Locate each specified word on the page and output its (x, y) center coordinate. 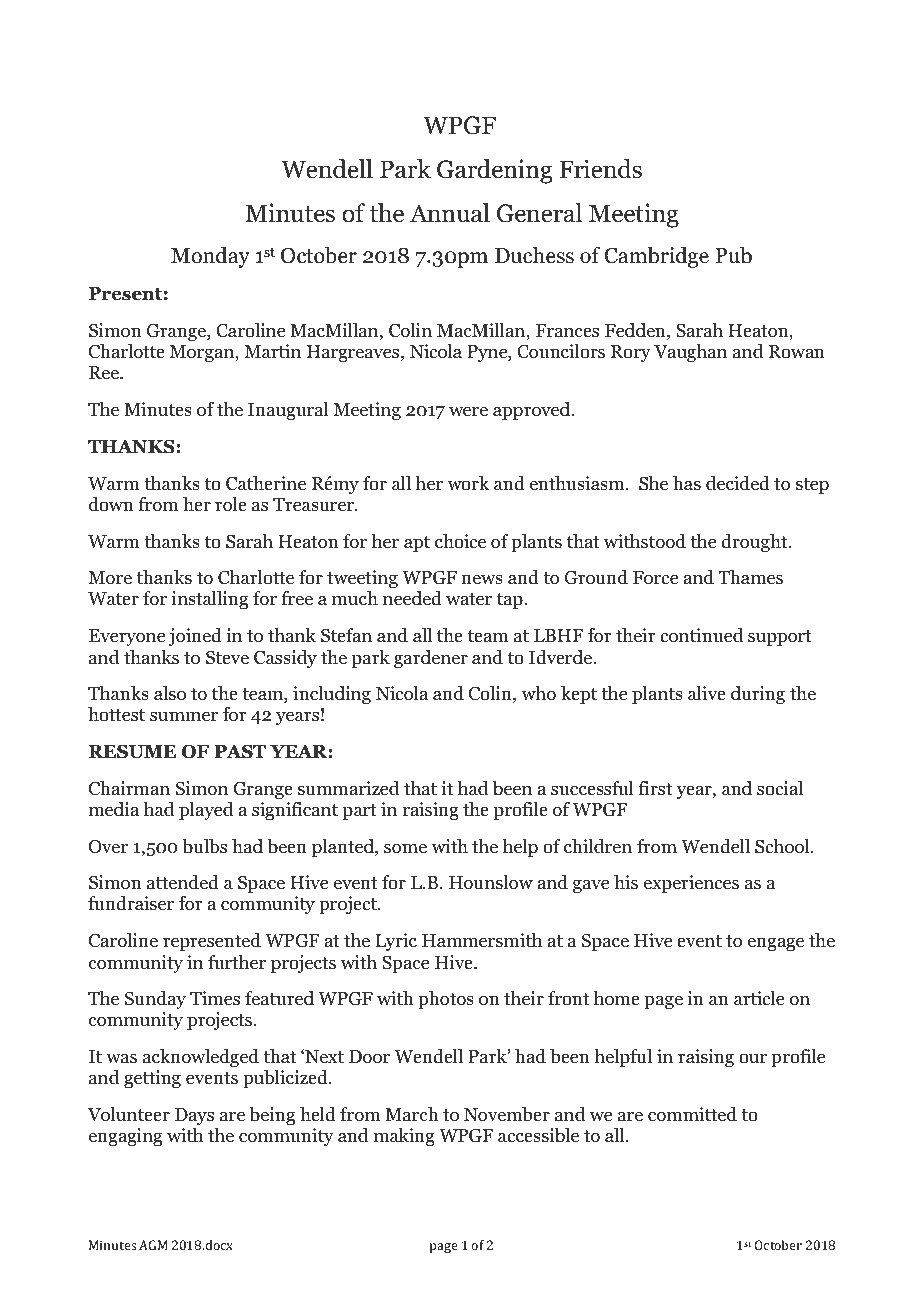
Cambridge (657, 257)
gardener (431, 659)
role (231, 504)
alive (707, 693)
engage (776, 944)
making (404, 1137)
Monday (210, 257)
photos (446, 1000)
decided (738, 483)
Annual (450, 213)
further (237, 962)
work (468, 483)
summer (184, 716)
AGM (153, 1245)
